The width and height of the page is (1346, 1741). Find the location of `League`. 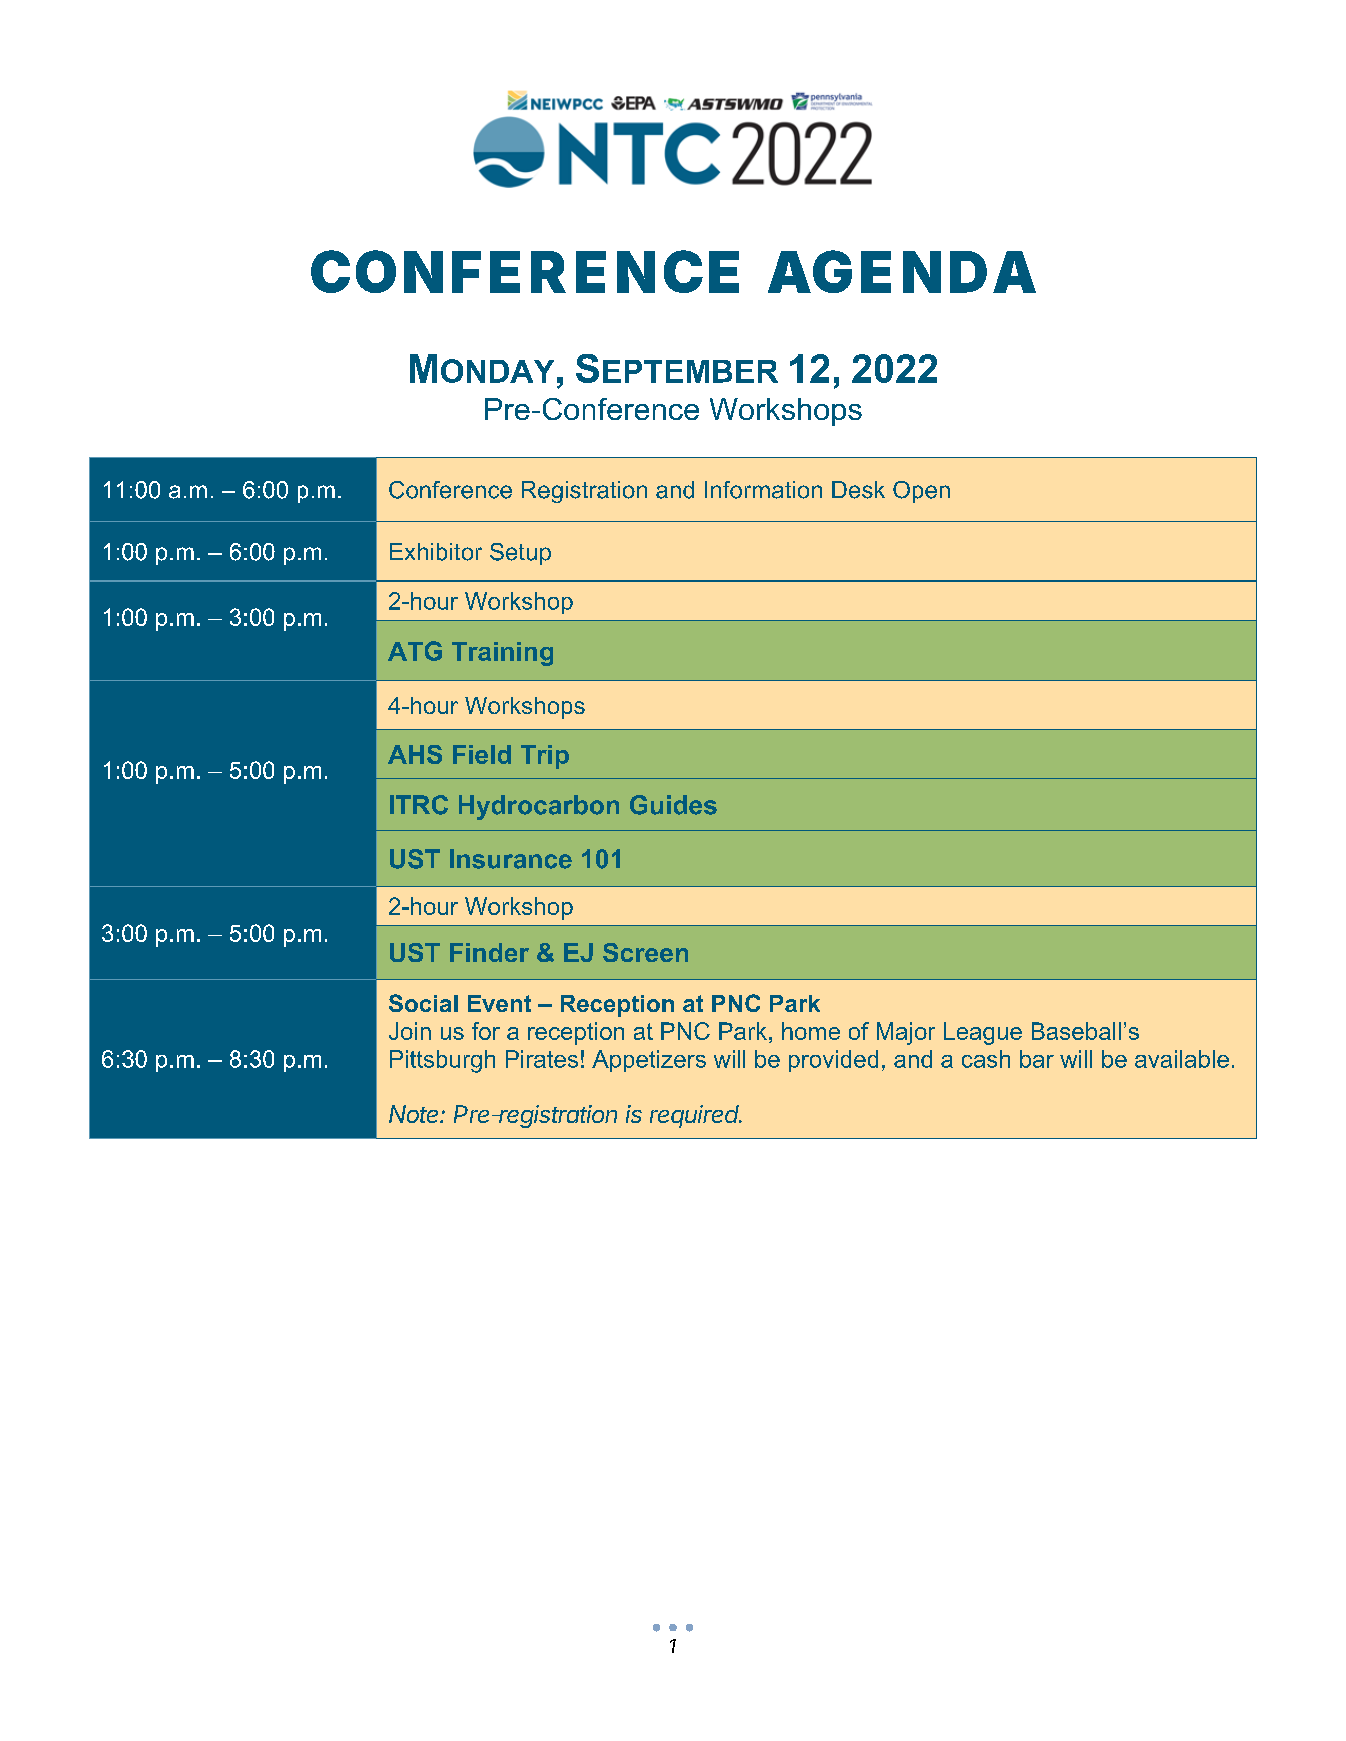

League is located at coordinates (983, 1033).
